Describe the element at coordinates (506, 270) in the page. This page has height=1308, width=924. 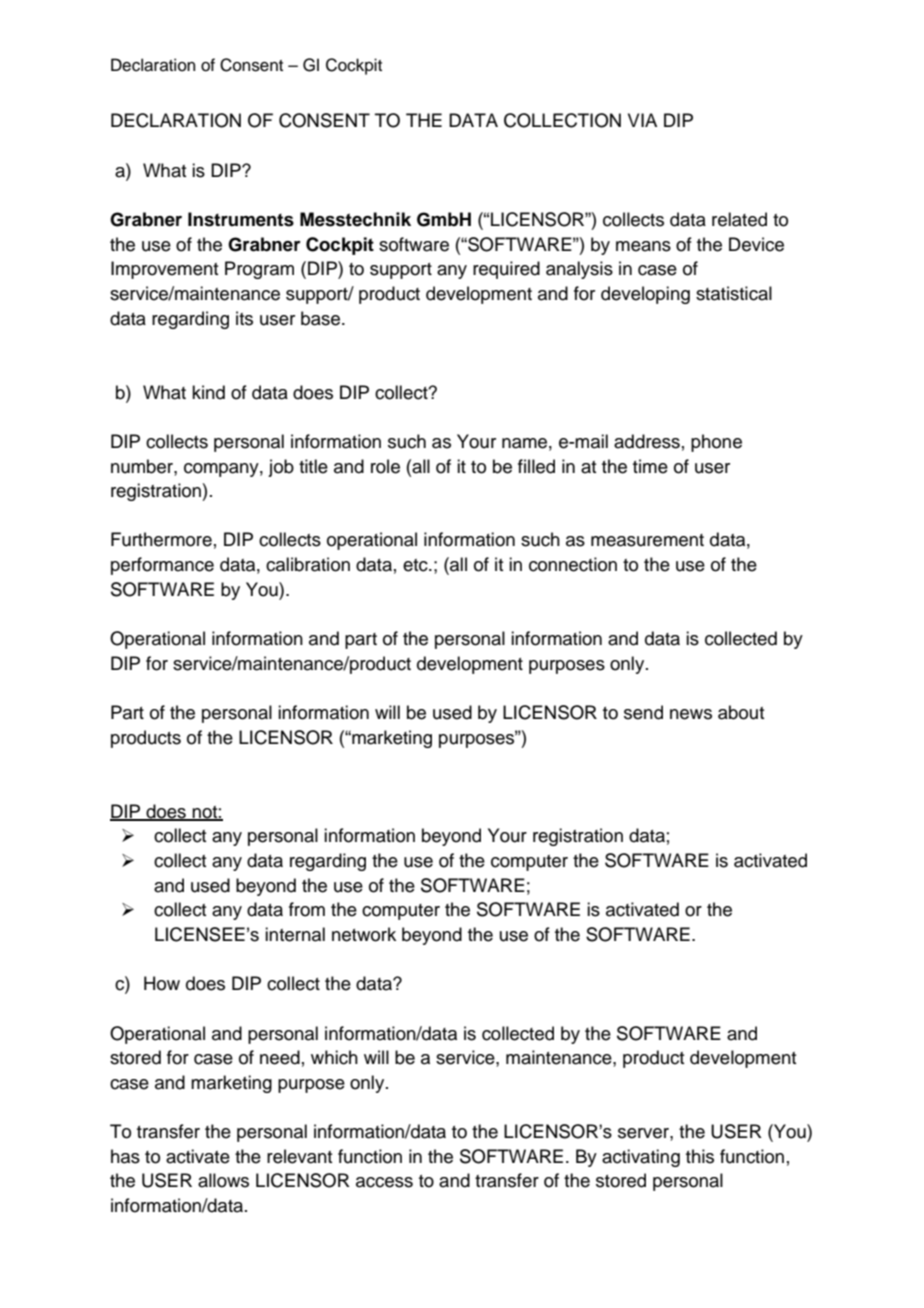
I see `required` at that location.
